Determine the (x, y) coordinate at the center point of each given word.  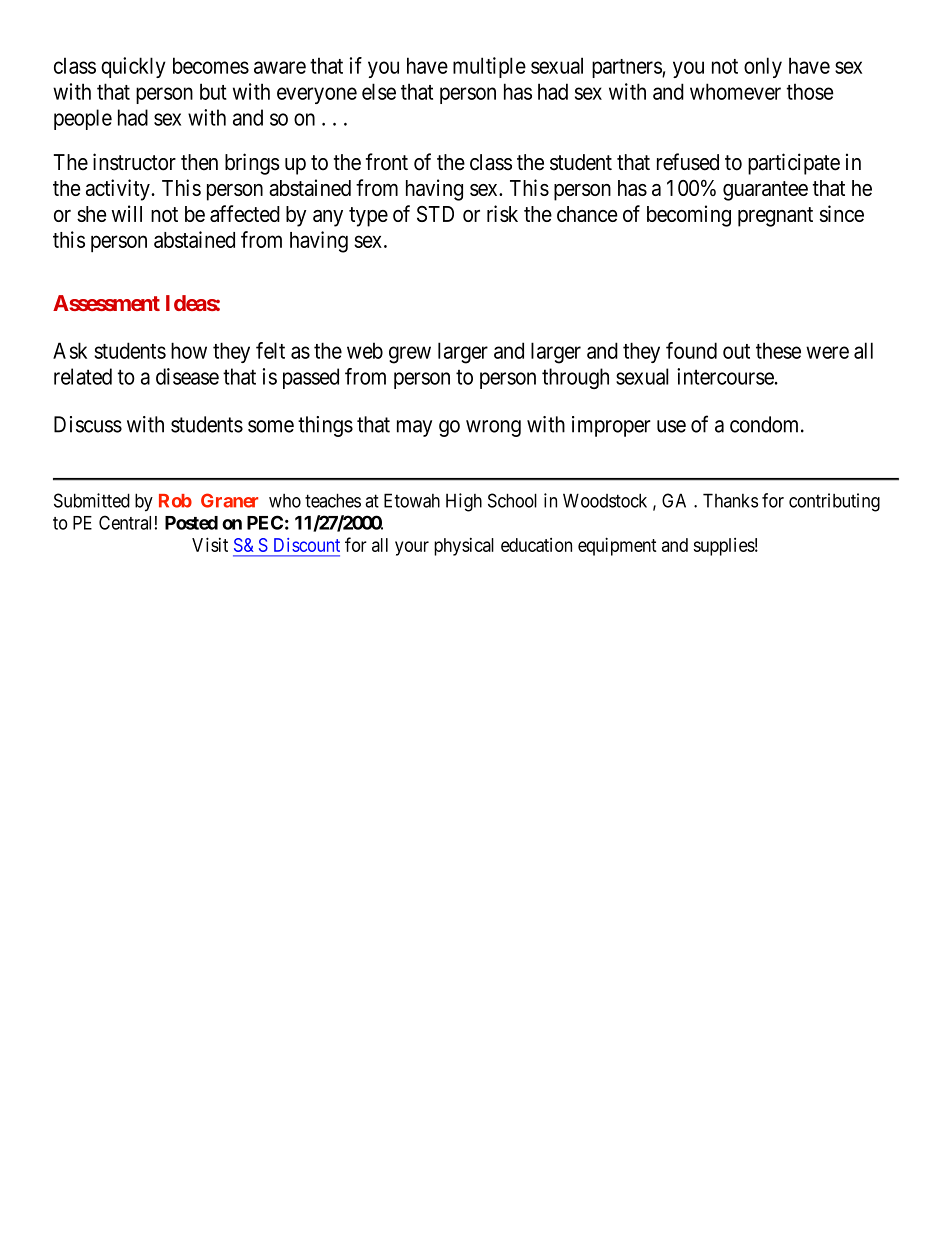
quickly (133, 67)
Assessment (106, 303)
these (778, 350)
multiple (489, 67)
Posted (191, 523)
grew (410, 355)
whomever (735, 91)
